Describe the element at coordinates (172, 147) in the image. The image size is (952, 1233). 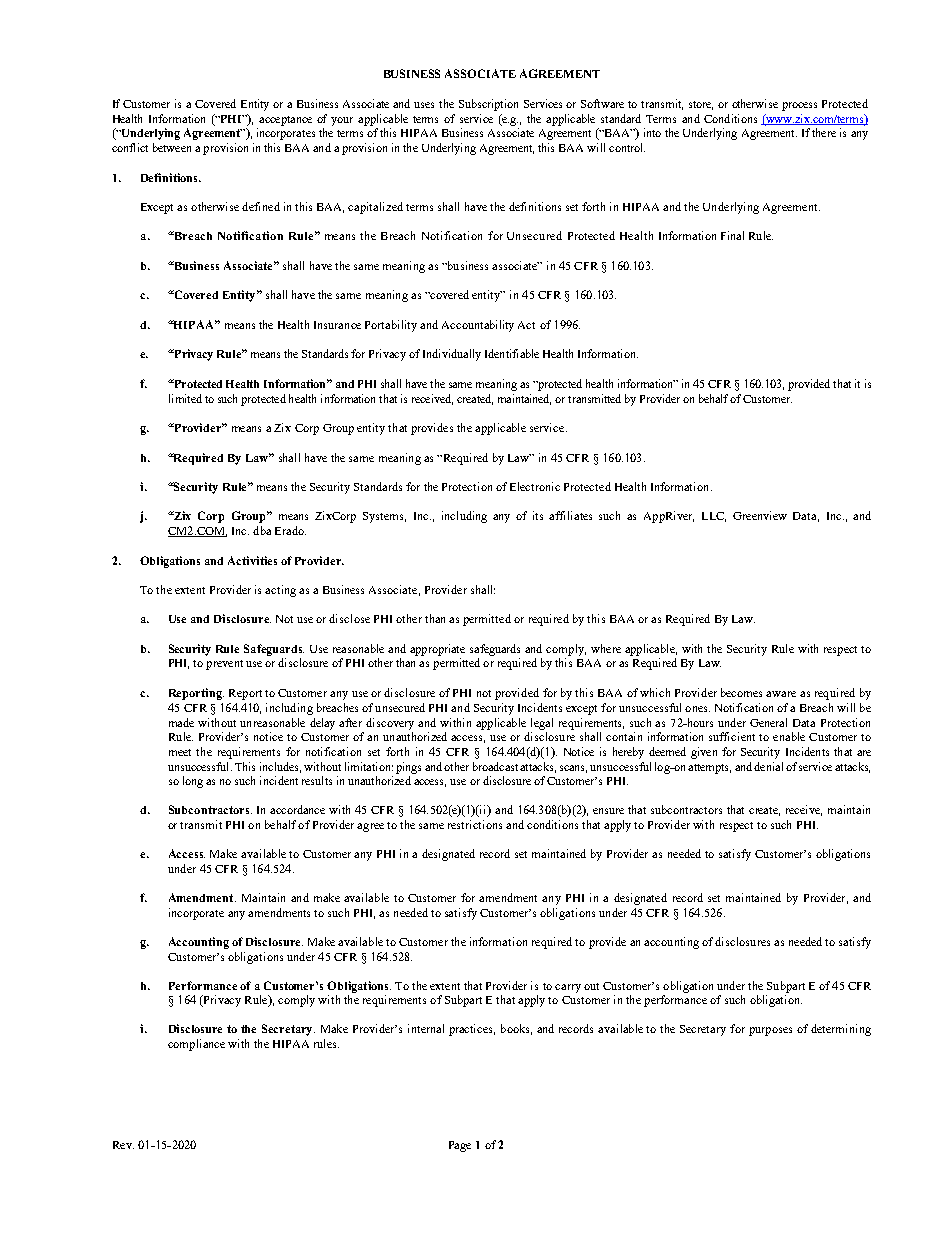
I see `between` at that location.
